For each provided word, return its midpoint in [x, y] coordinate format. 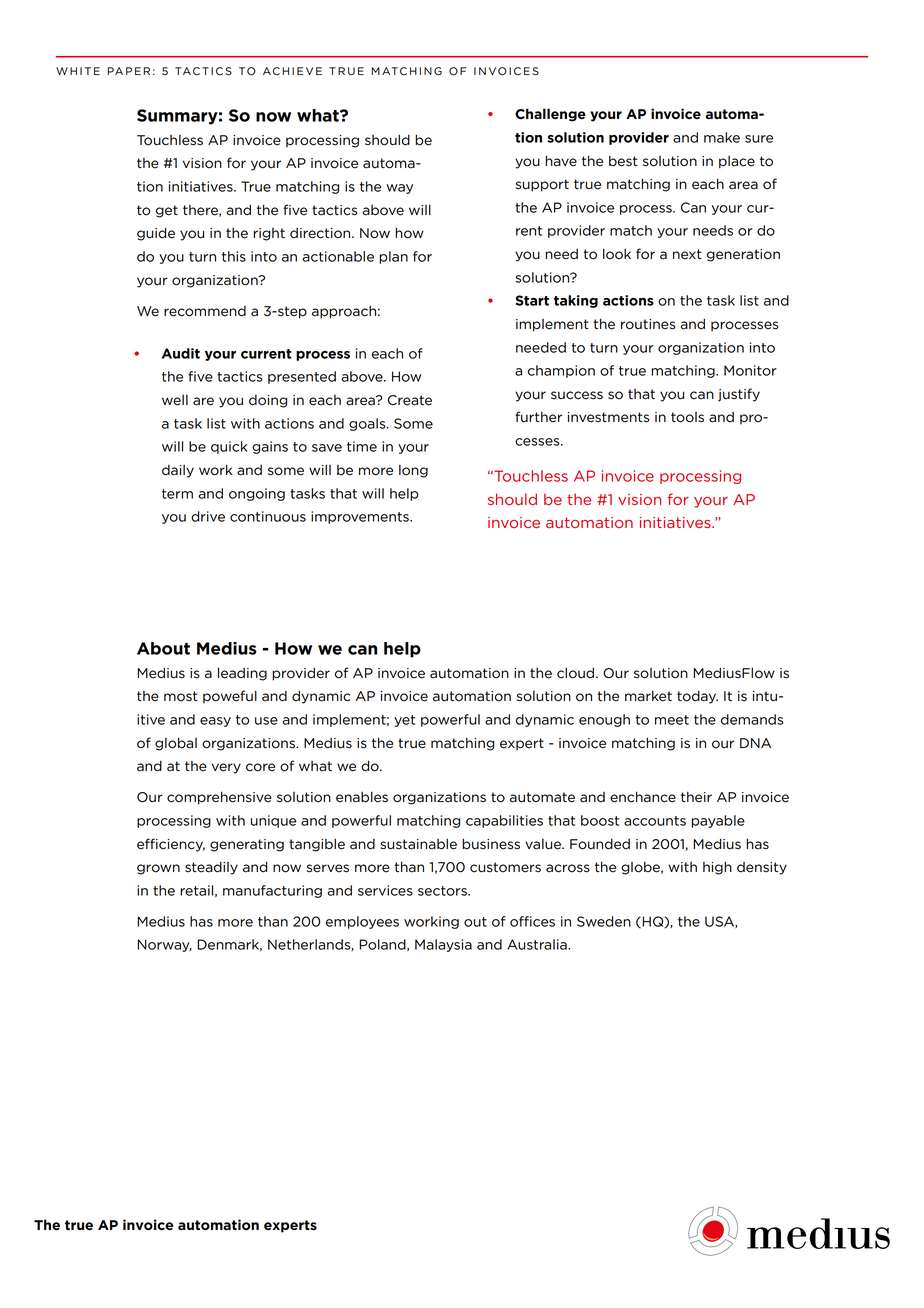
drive [208, 516]
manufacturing [272, 891]
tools [687, 417]
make [722, 137]
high [717, 868]
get [167, 211]
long [413, 471]
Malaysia [443, 945]
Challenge [550, 115]
